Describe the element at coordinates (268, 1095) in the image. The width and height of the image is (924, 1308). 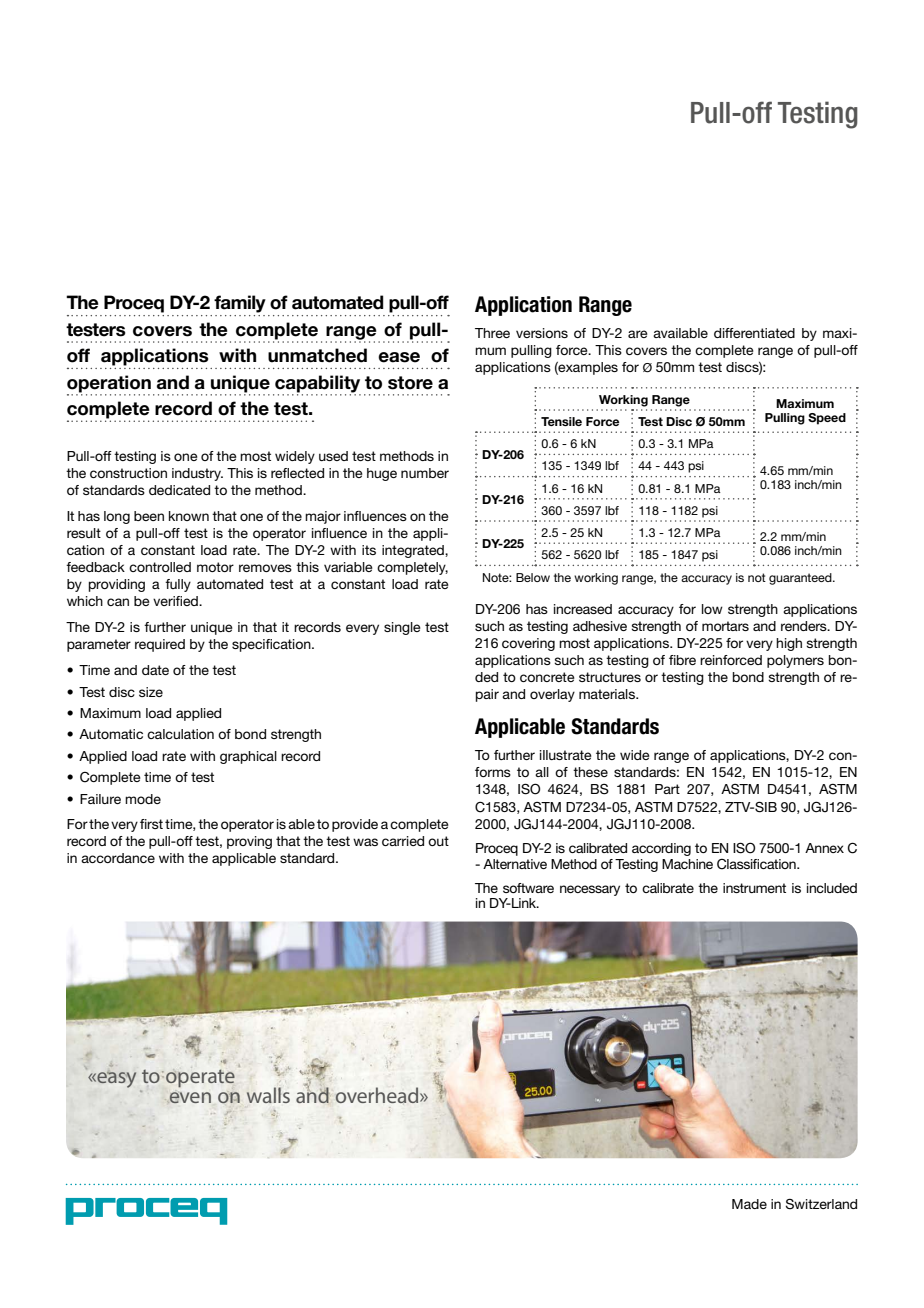
I see `walls` at that location.
